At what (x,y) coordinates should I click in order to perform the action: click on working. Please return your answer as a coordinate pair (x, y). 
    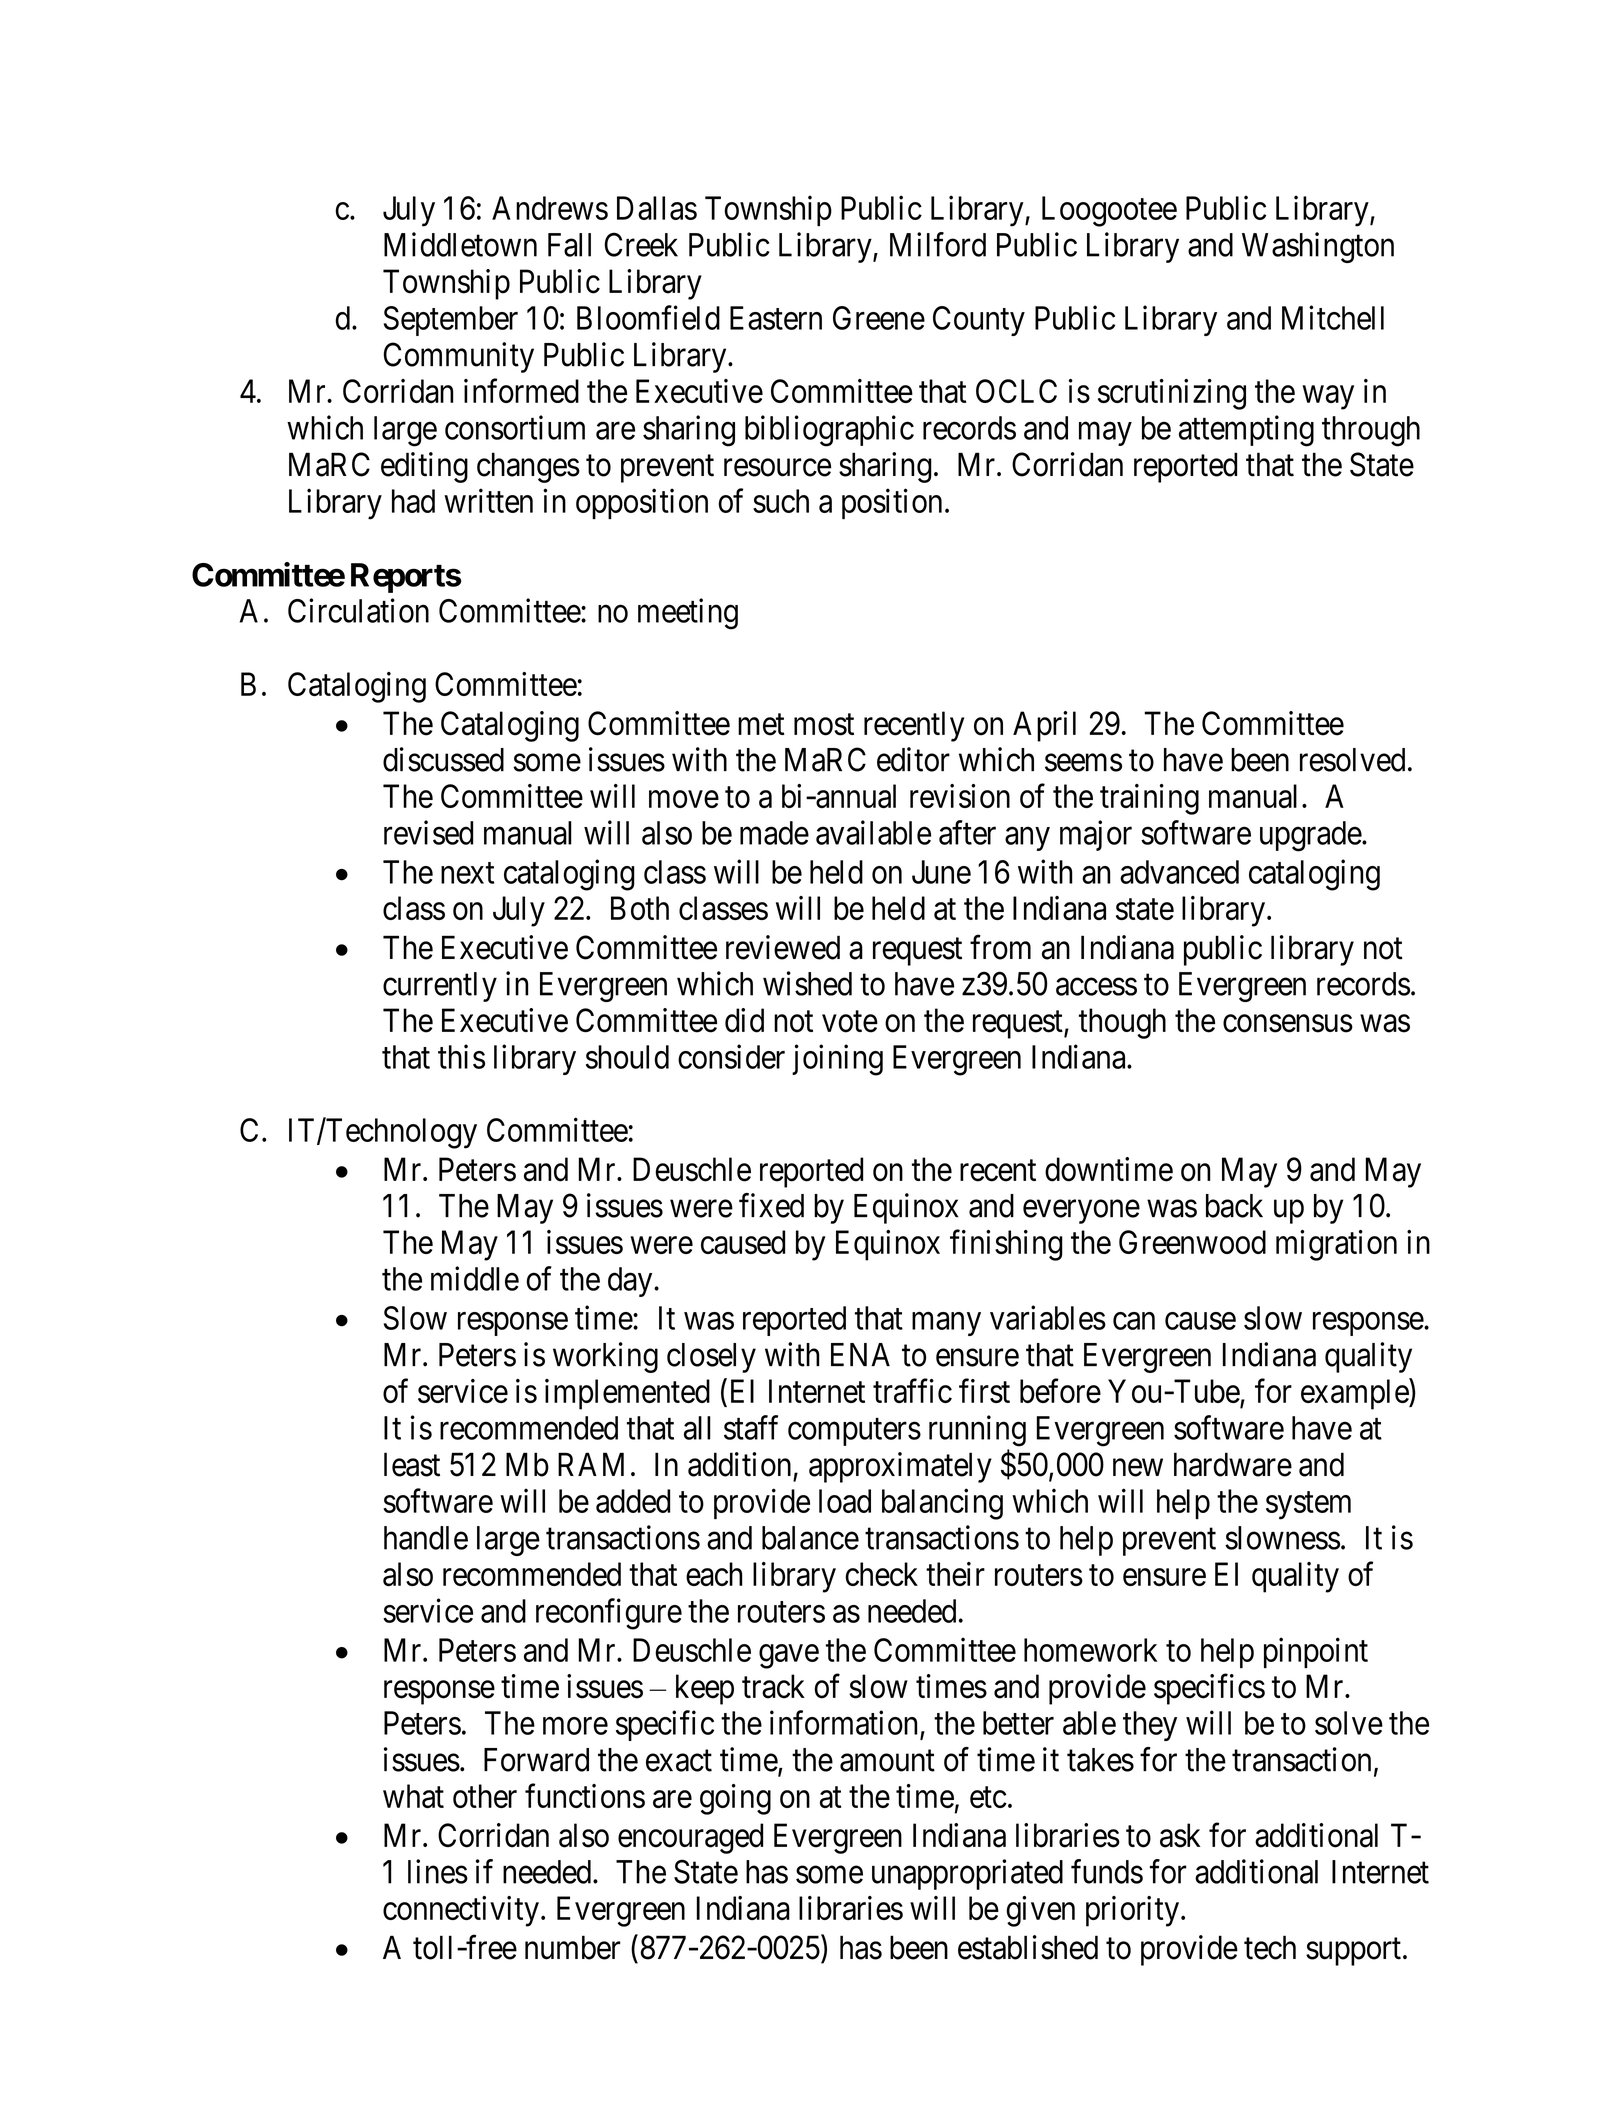
    Looking at the image, I should click on (605, 1357).
